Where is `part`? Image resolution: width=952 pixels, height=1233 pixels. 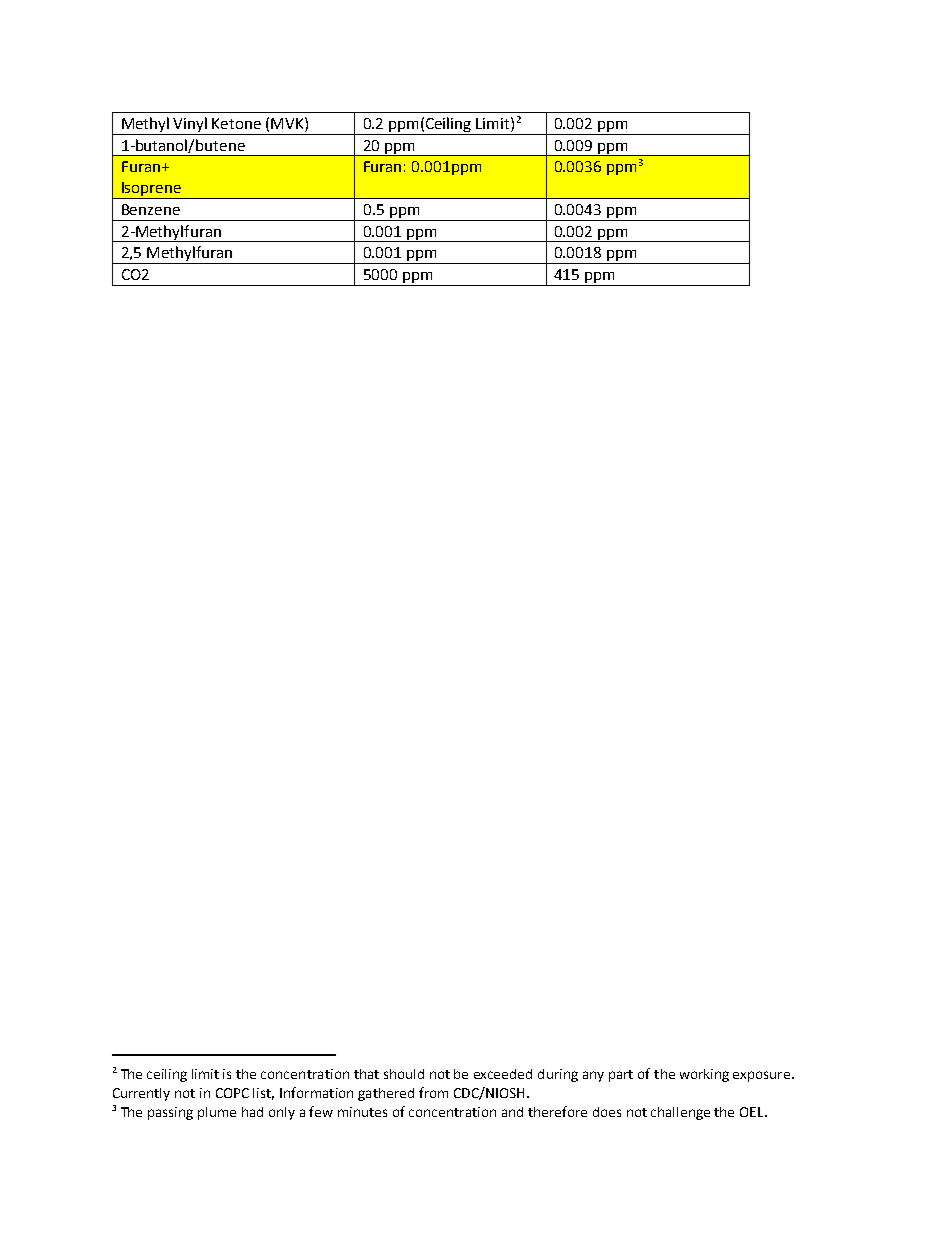
part is located at coordinates (621, 1076).
